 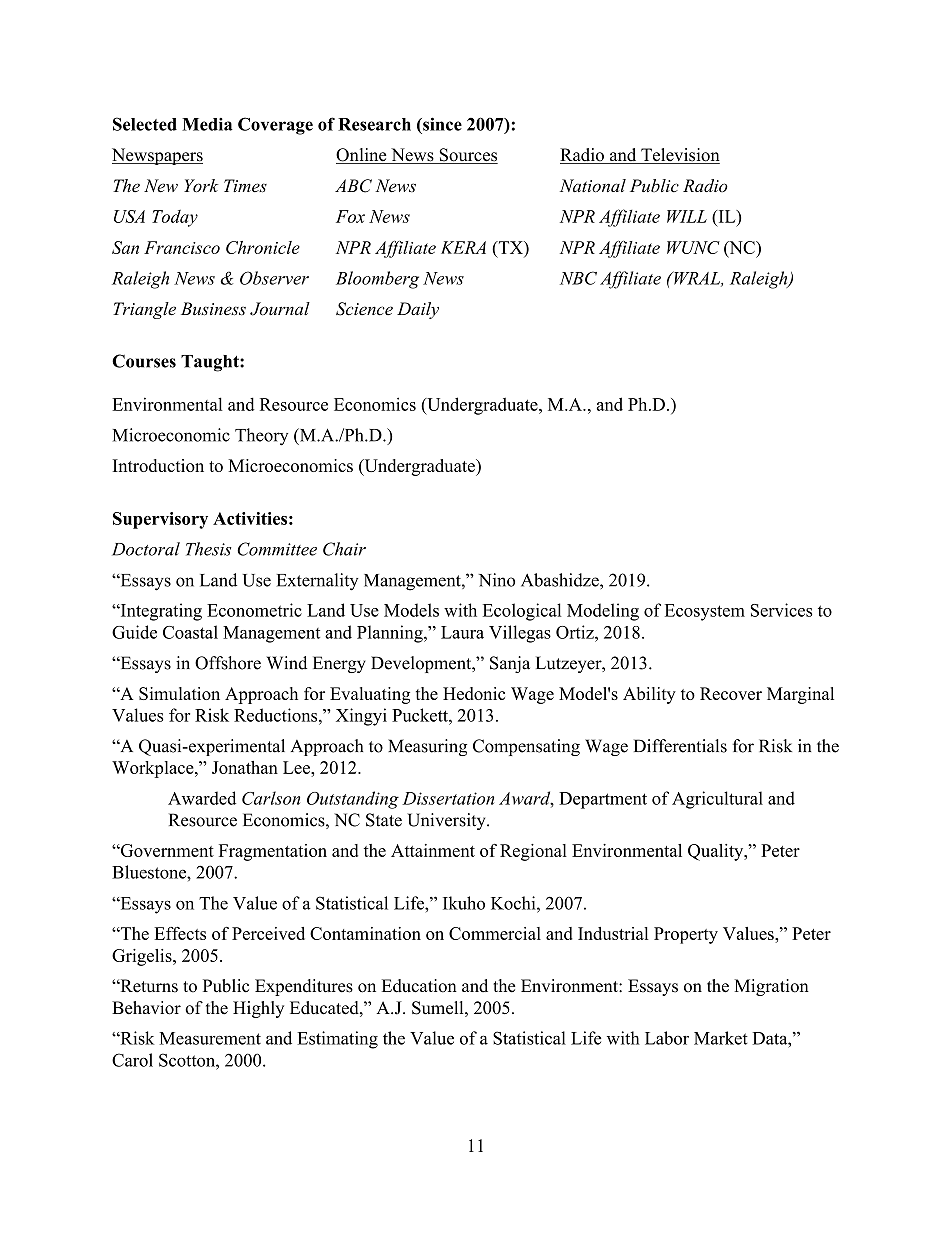 I want to click on Chair, so click(x=344, y=549).
